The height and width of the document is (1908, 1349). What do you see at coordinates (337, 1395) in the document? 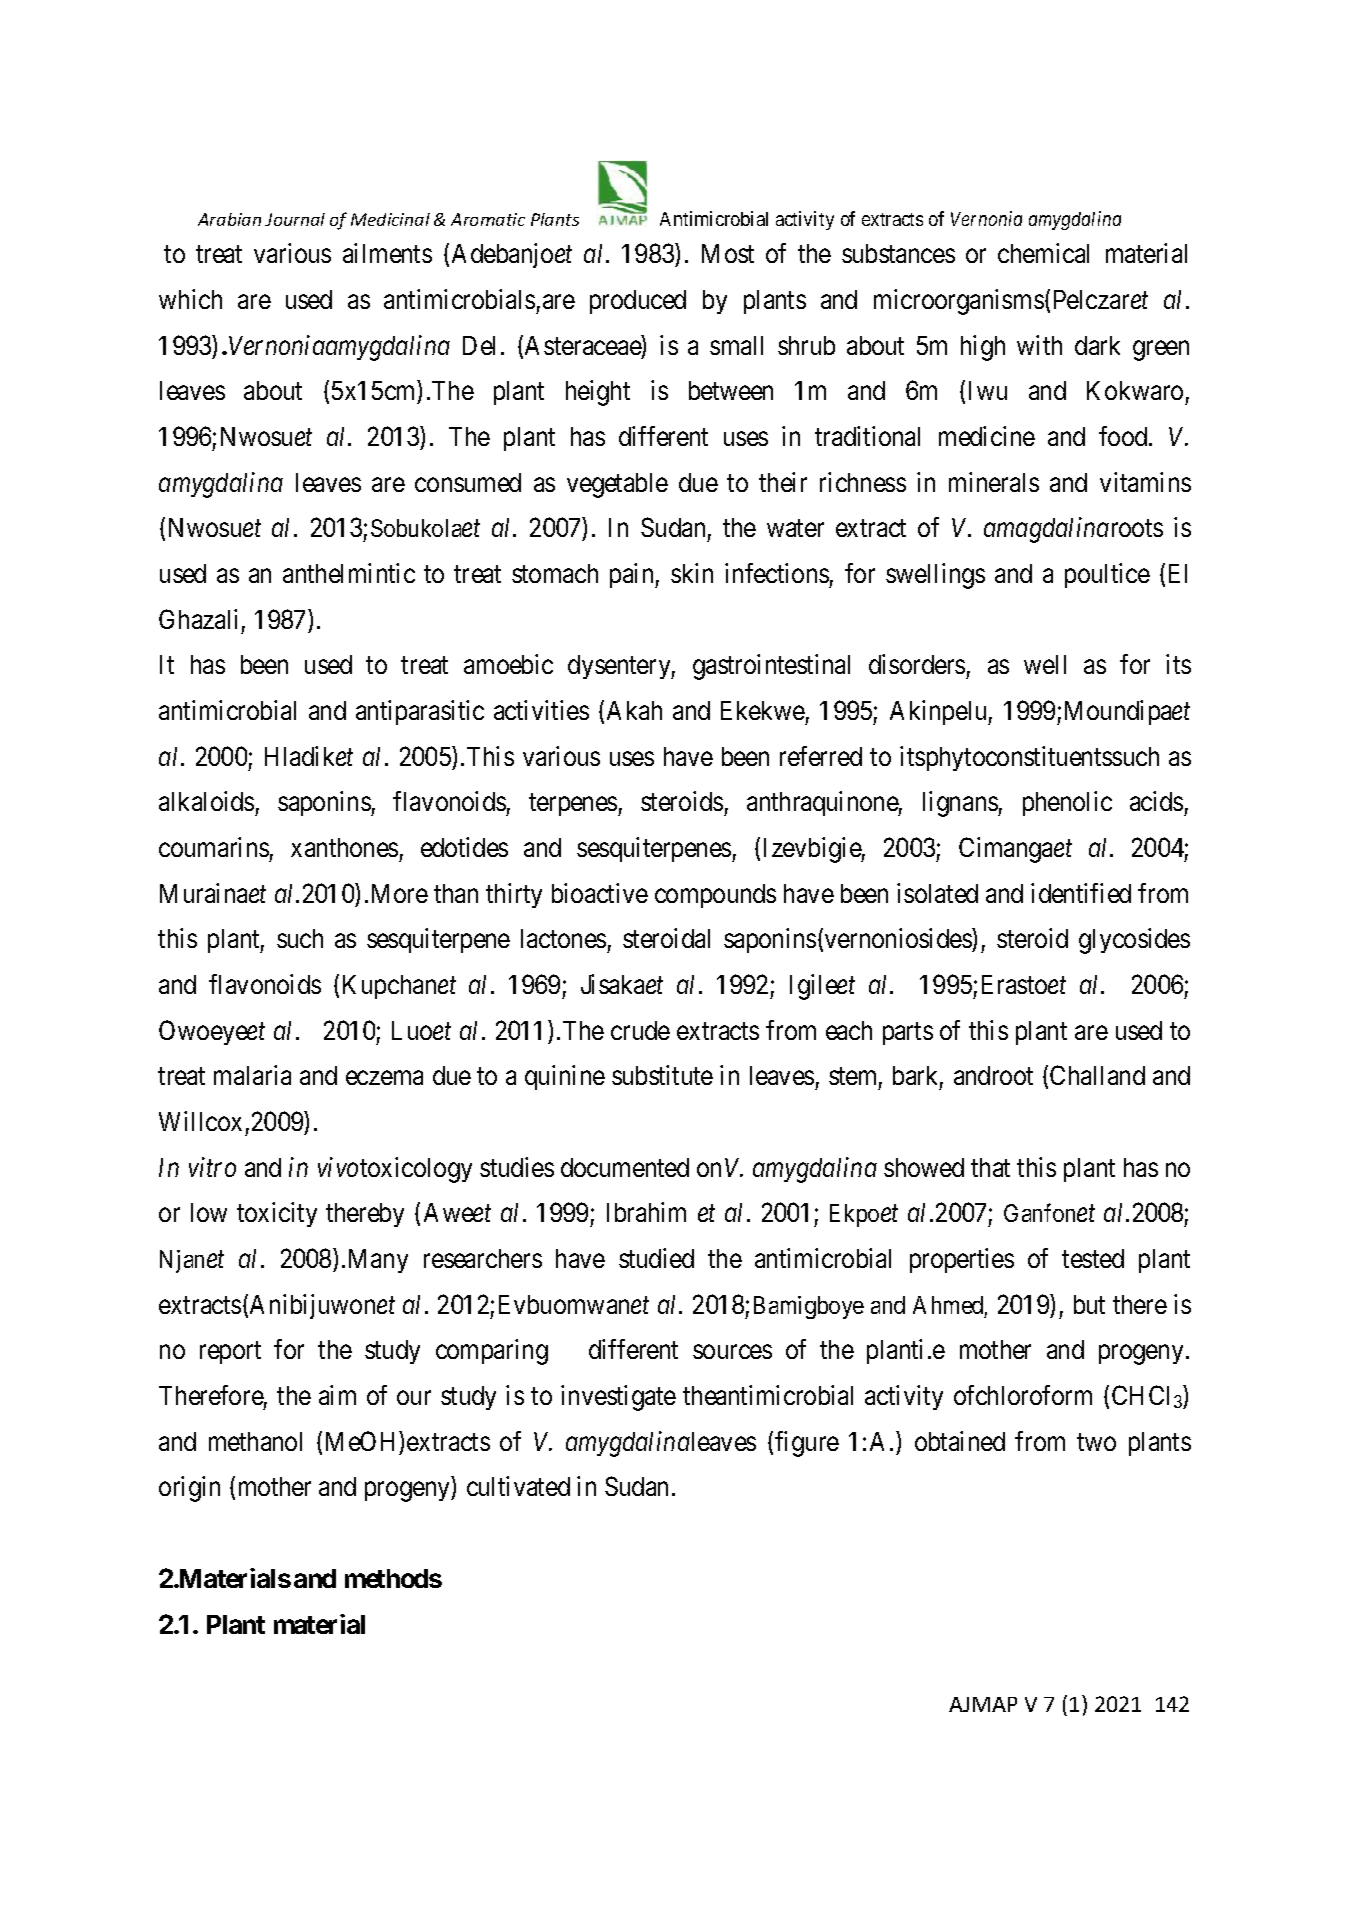
I see `aim` at bounding box center [337, 1395].
